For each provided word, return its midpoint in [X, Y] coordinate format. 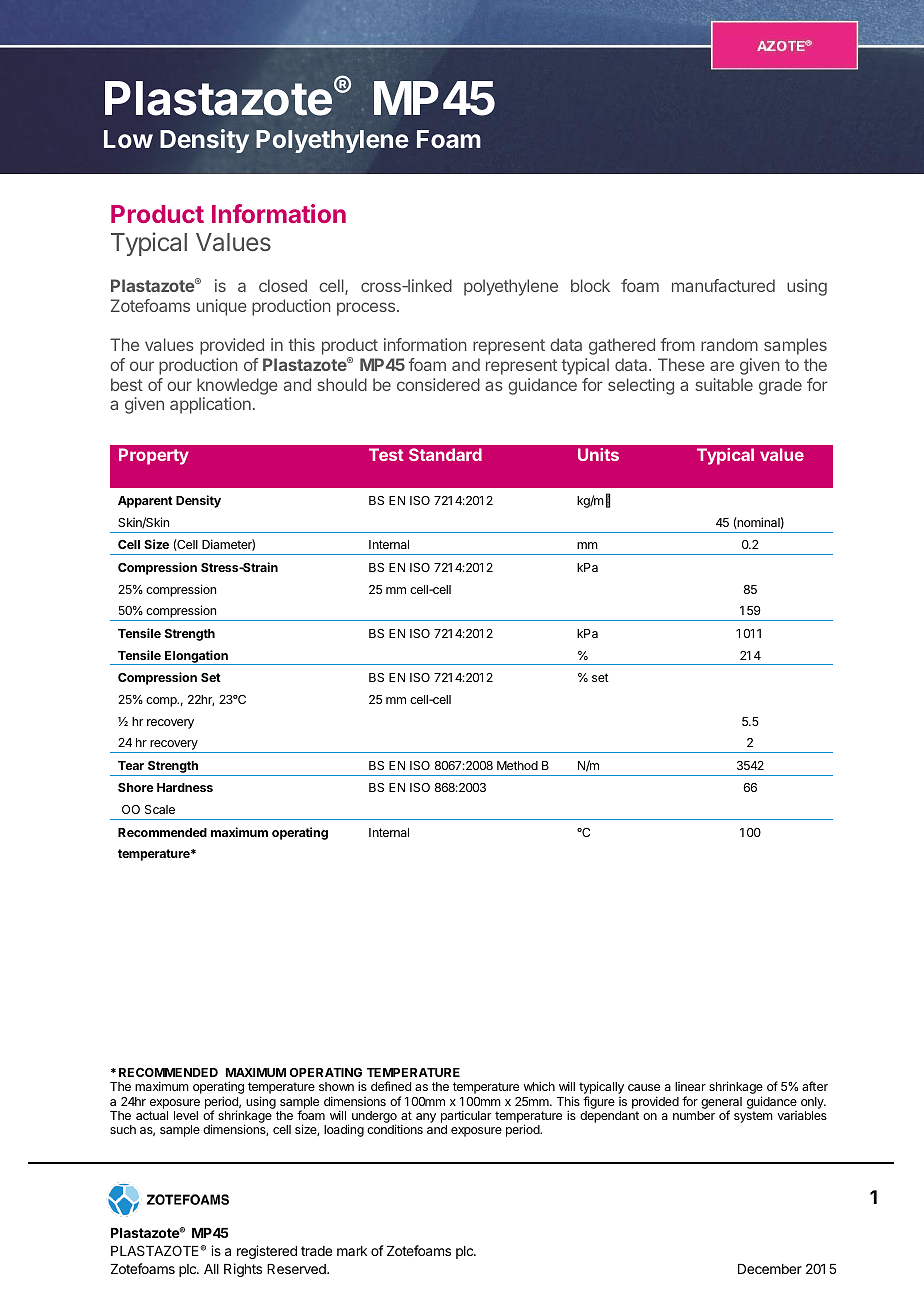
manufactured [723, 285]
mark [352, 1251]
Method [517, 765]
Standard [445, 454]
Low [128, 139]
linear [690, 1086]
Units [598, 454]
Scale [160, 809]
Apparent [145, 502]
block [590, 285]
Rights [243, 1270]
